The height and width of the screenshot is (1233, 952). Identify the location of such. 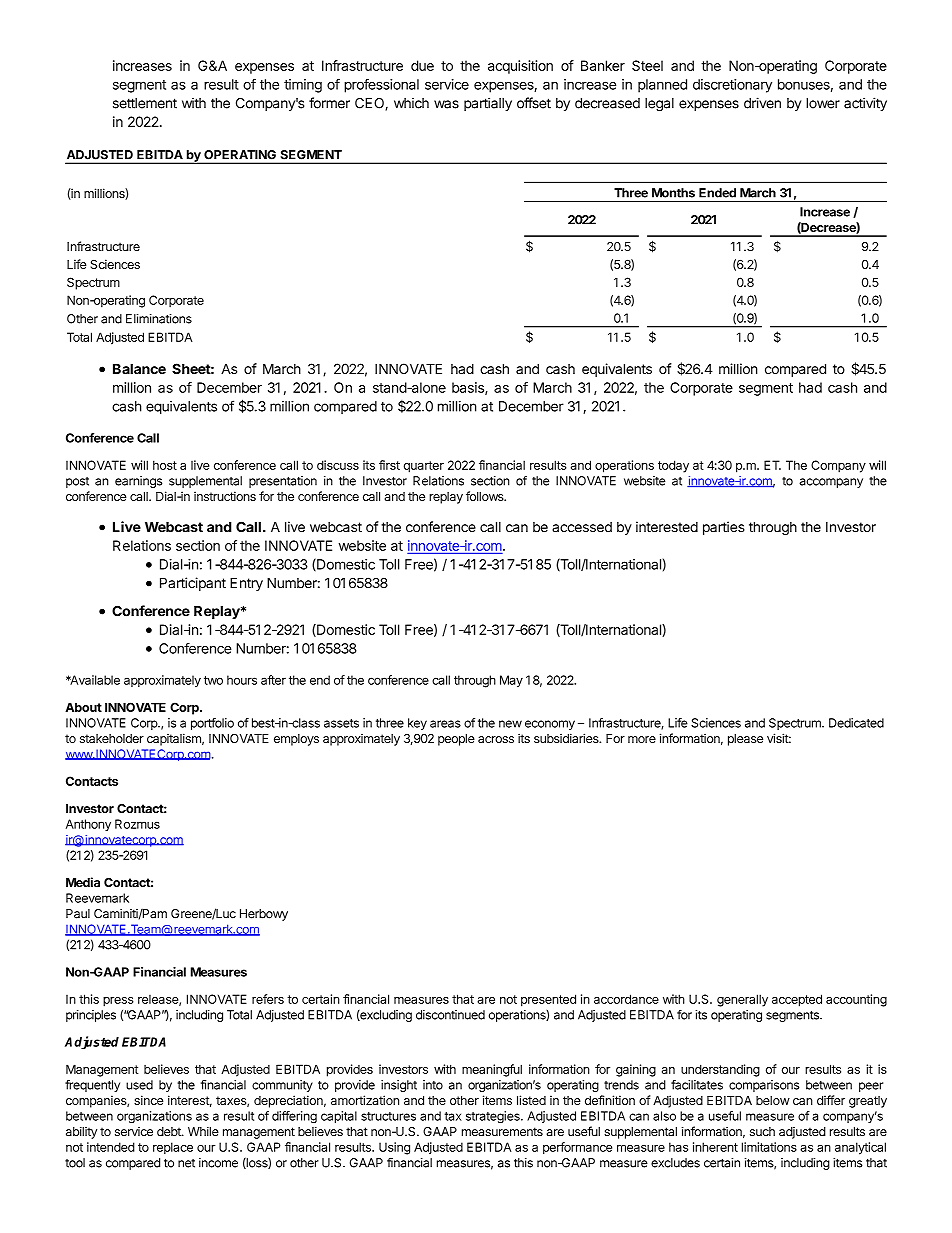
(762, 1131).
